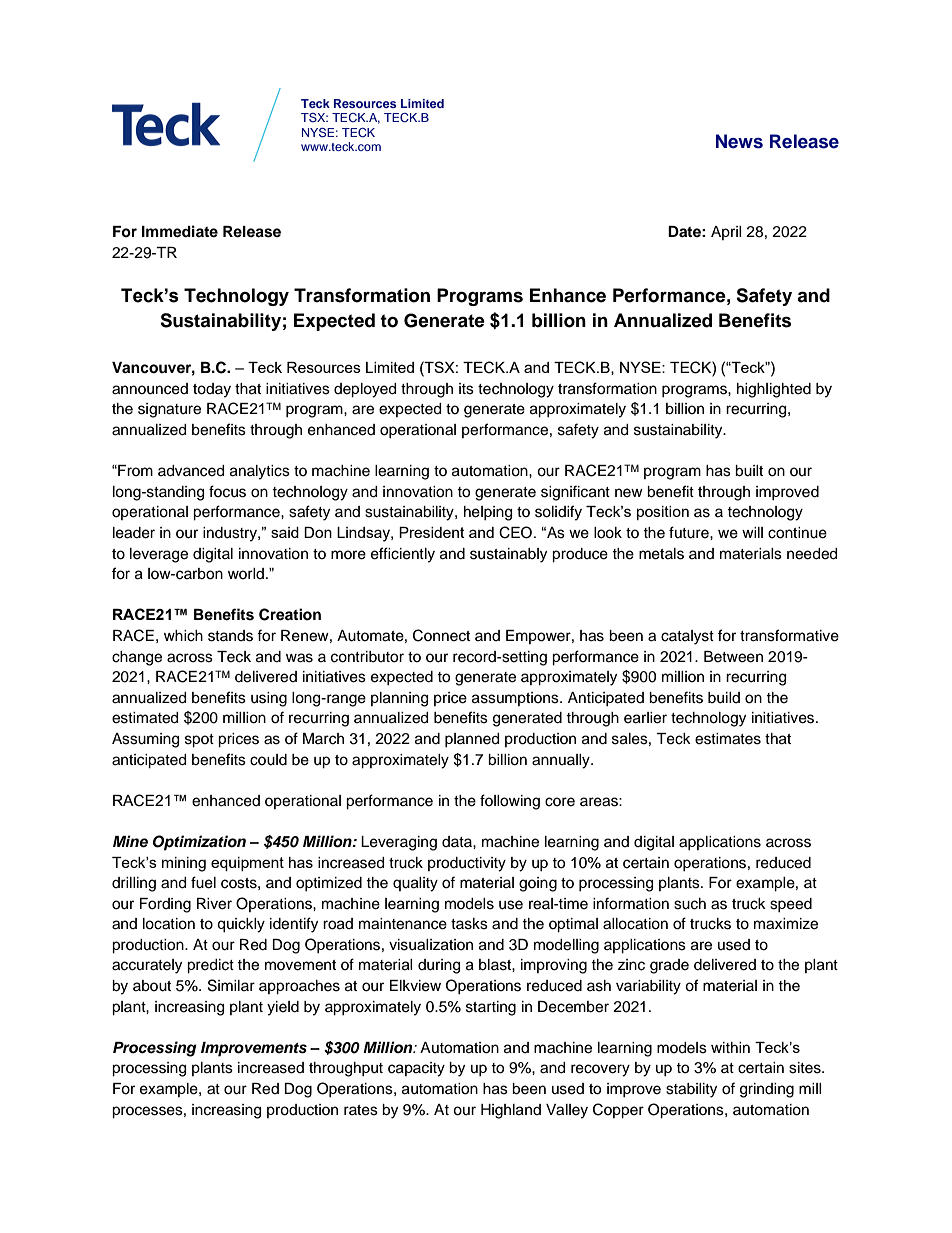 Image resolution: width=952 pixels, height=1233 pixels. Describe the element at coordinates (726, 233) in the screenshot. I see `April` at that location.
